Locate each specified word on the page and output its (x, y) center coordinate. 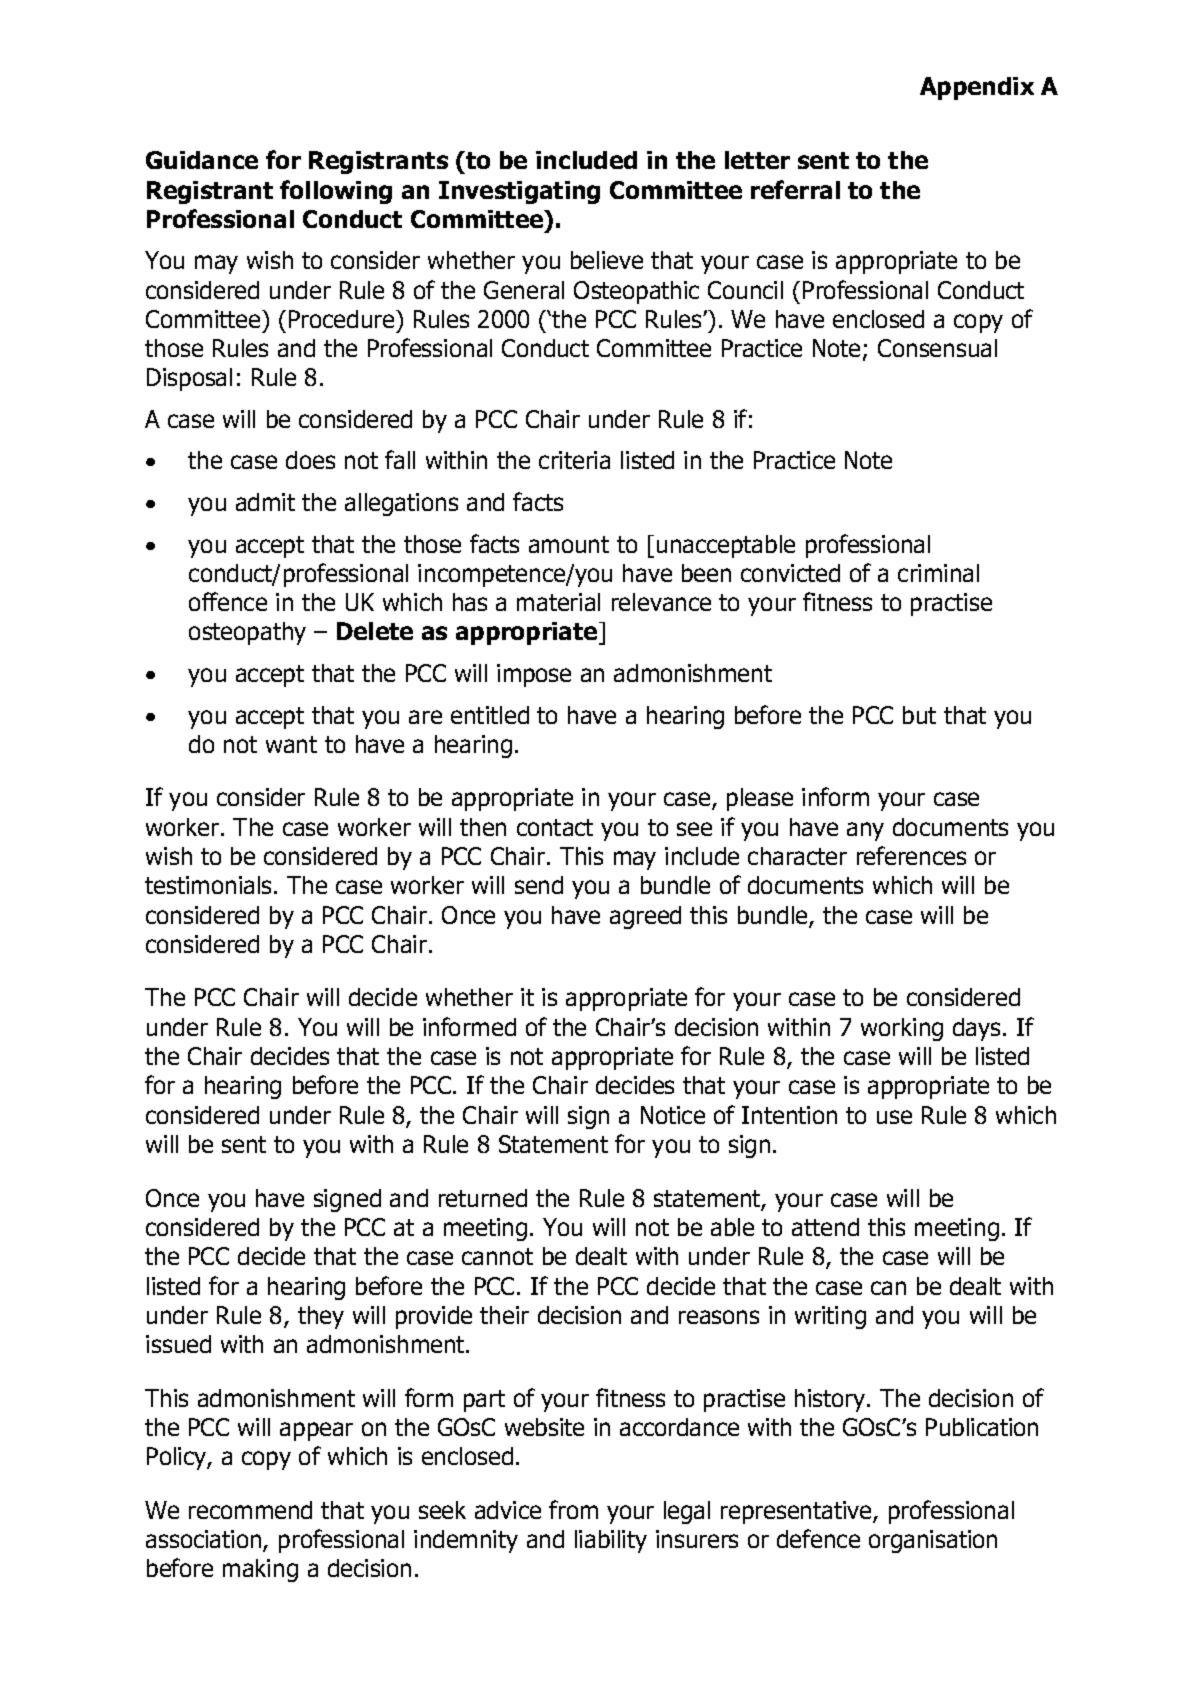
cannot (497, 1256)
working (902, 1029)
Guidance (202, 160)
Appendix (977, 88)
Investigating (519, 192)
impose (534, 675)
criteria (574, 460)
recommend (250, 1510)
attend (825, 1227)
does (310, 460)
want (291, 744)
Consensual (937, 348)
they (321, 1317)
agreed (645, 917)
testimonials (210, 885)
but (919, 715)
